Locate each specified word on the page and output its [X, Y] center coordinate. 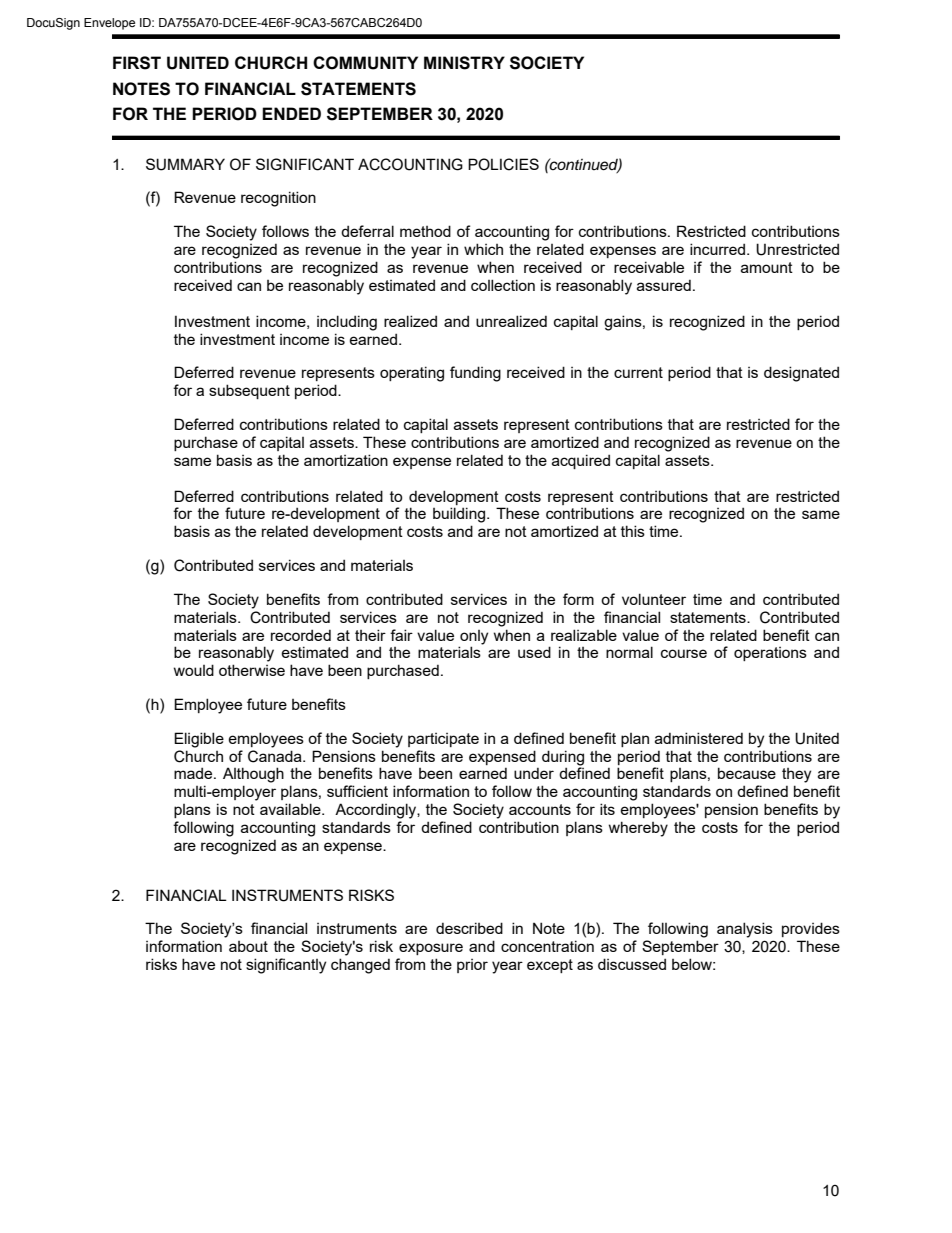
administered [699, 738]
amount [767, 267]
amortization [346, 460]
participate [443, 740]
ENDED [291, 113]
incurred [719, 249]
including [347, 323]
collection [503, 285]
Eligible [199, 740]
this [633, 531]
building [460, 515]
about [248, 946]
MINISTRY [464, 63]
